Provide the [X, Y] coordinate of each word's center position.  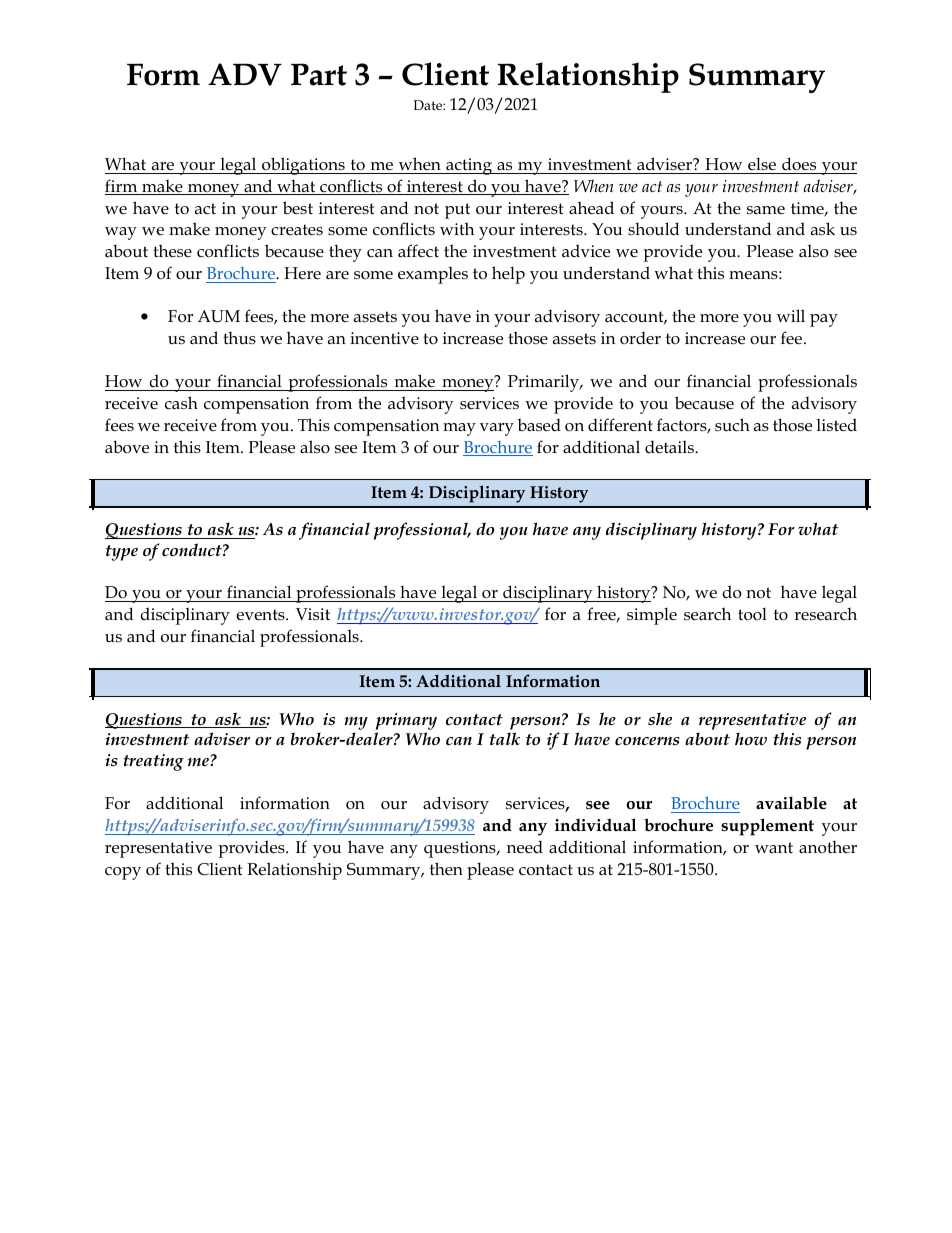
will [791, 315]
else [762, 164]
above [127, 447]
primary [406, 721]
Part [319, 74]
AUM [219, 316]
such [732, 425]
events [261, 615]
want [774, 847]
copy [123, 873]
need [525, 847]
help [508, 275]
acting [469, 166]
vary [497, 429]
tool [752, 613]
